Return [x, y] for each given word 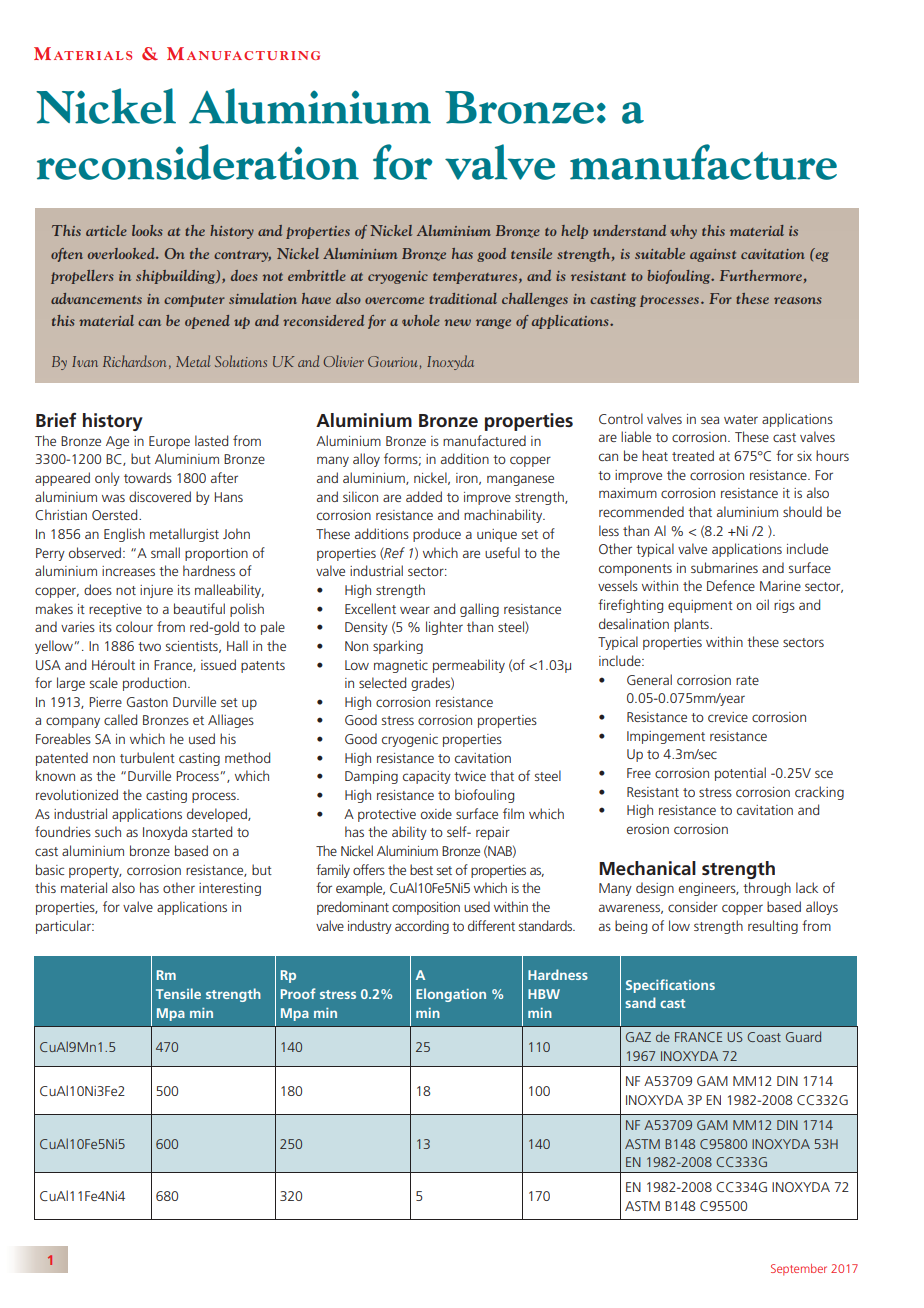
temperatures [476, 278]
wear [415, 610]
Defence [731, 585]
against [713, 255]
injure [156, 591]
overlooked [122, 253]
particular [64, 927]
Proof [298, 993]
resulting [773, 927]
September [799, 1270]
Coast [764, 1037]
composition [426, 908]
